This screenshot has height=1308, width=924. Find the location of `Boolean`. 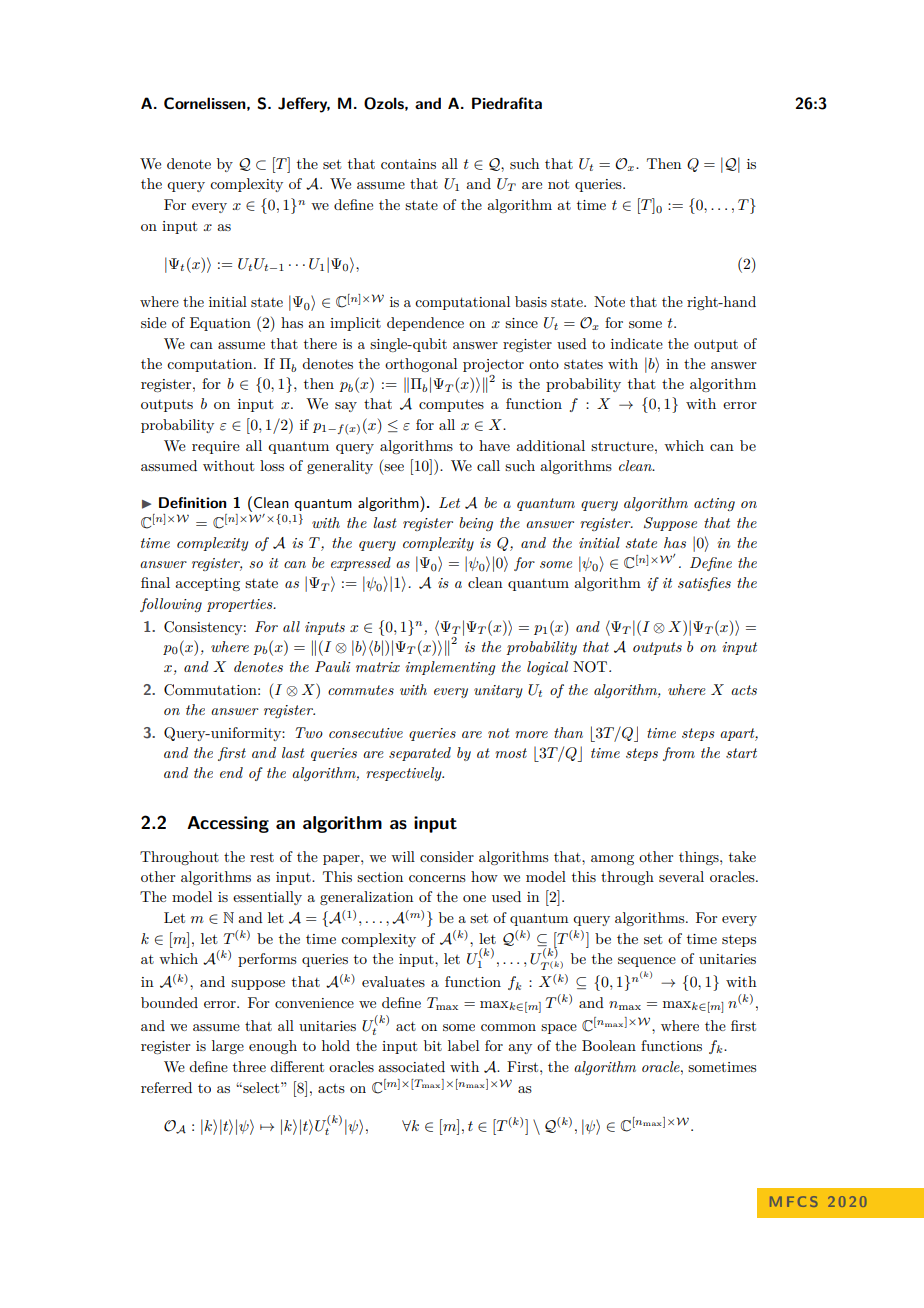

Boolean is located at coordinates (609, 1045).
